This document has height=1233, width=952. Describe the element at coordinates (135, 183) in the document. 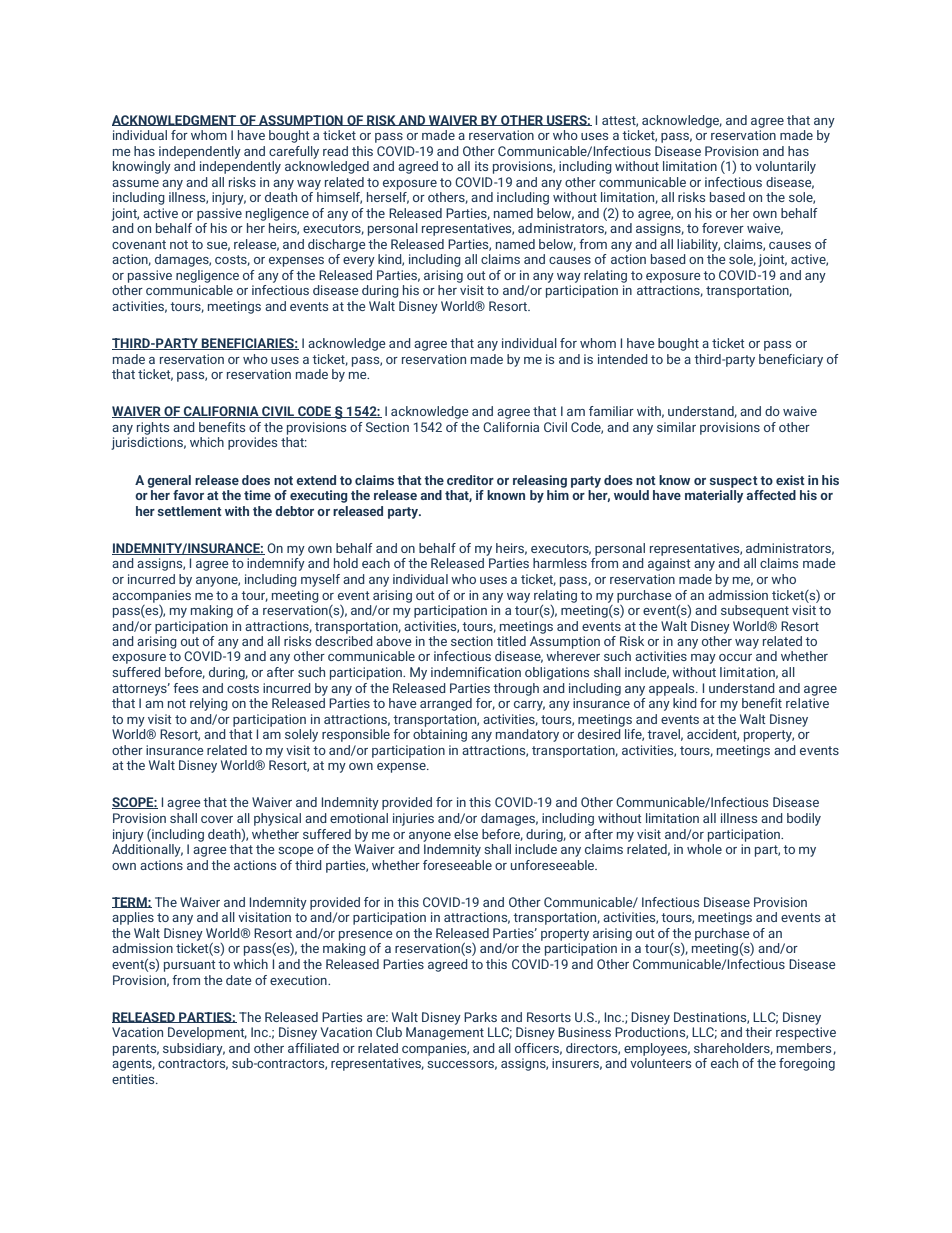

I see `assume` at that location.
